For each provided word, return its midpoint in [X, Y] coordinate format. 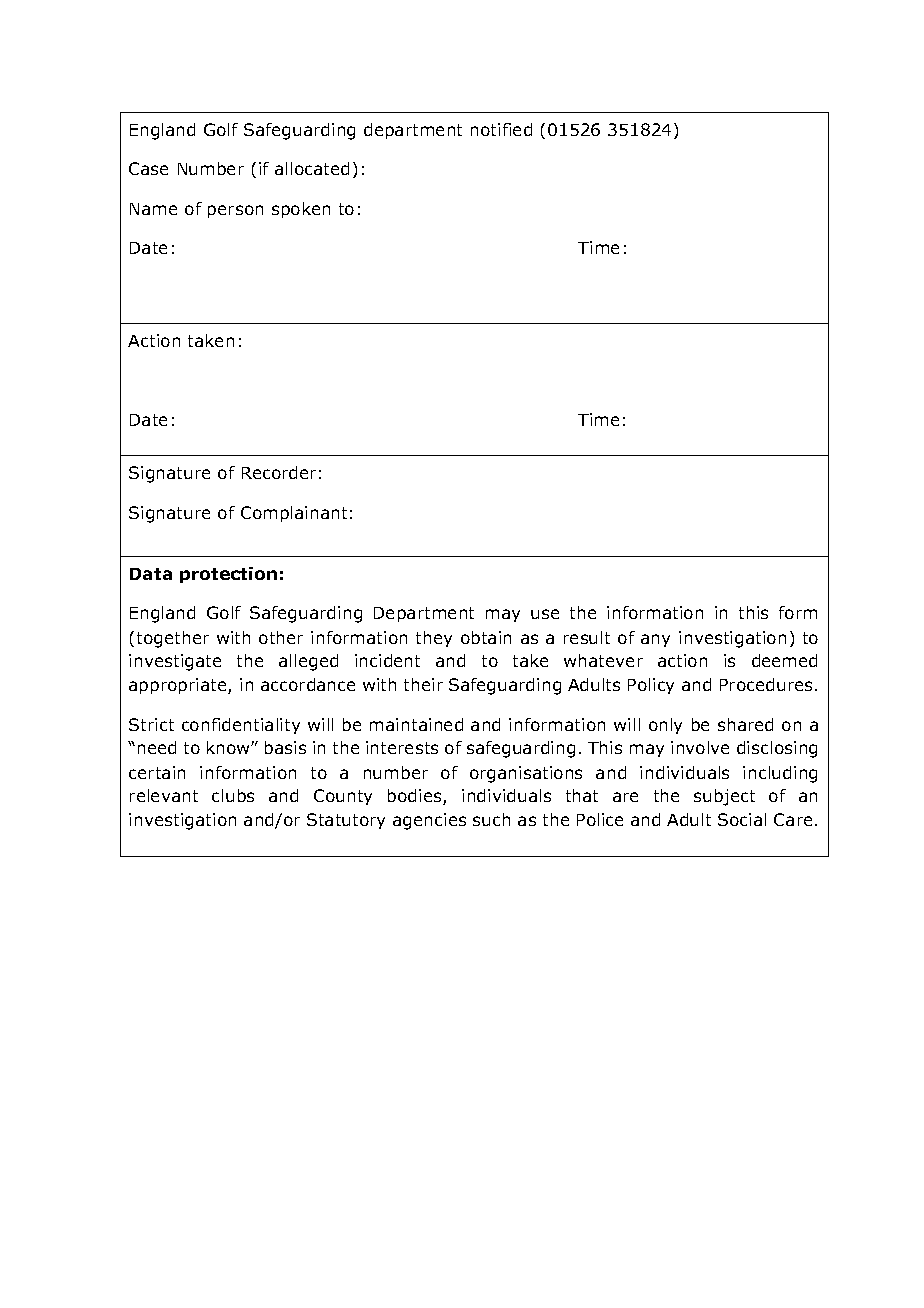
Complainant [294, 514]
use [545, 614]
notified [501, 129]
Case [148, 168]
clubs [233, 795]
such [491, 819]
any [655, 640]
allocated [312, 168]
